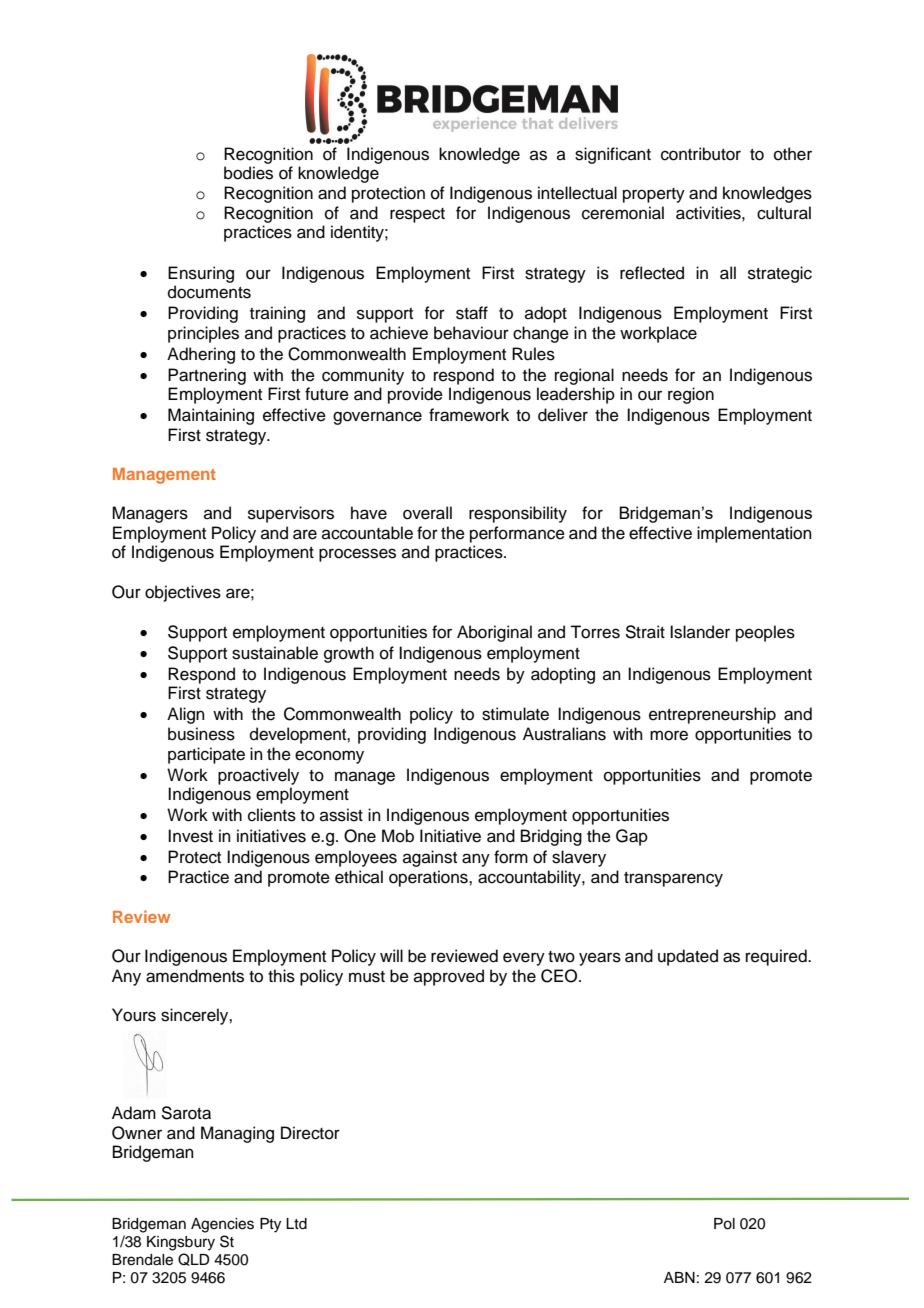 The height and width of the screenshot is (1308, 924). What do you see at coordinates (222, 1225) in the screenshot?
I see `Agencies` at bounding box center [222, 1225].
